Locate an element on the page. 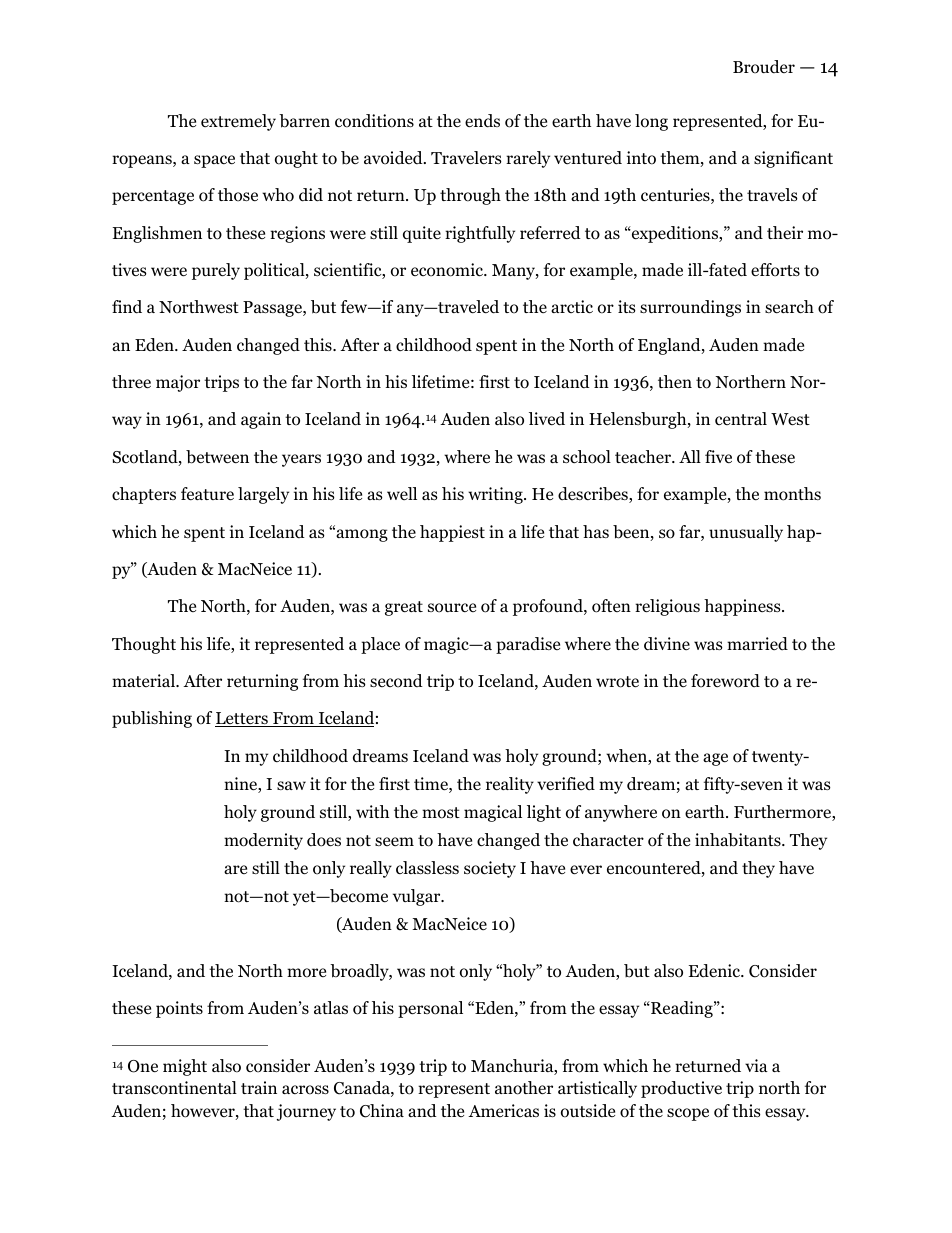 This image has width=952, height=1233. Americas is located at coordinates (503, 1110).
